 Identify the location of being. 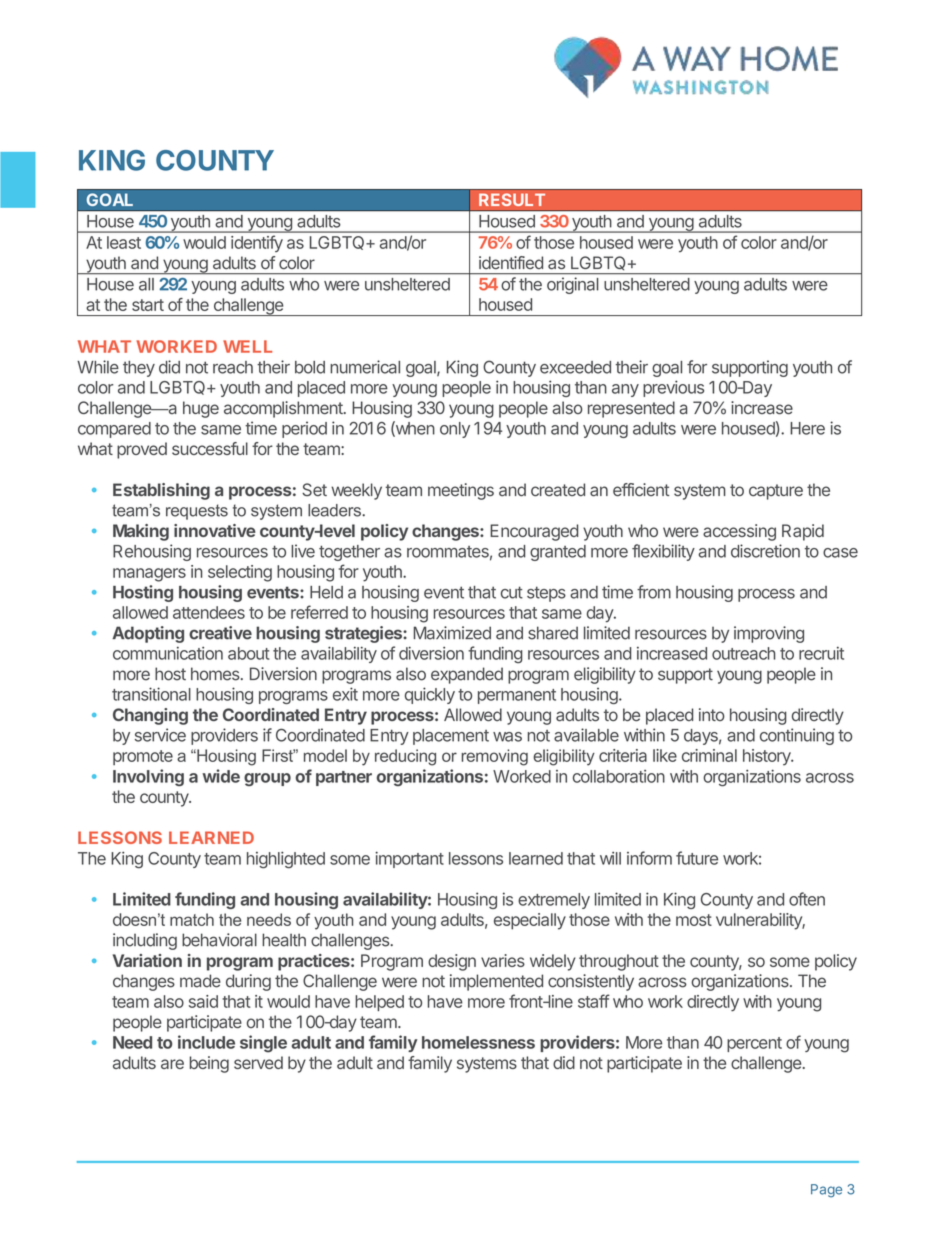
(209, 1064).
